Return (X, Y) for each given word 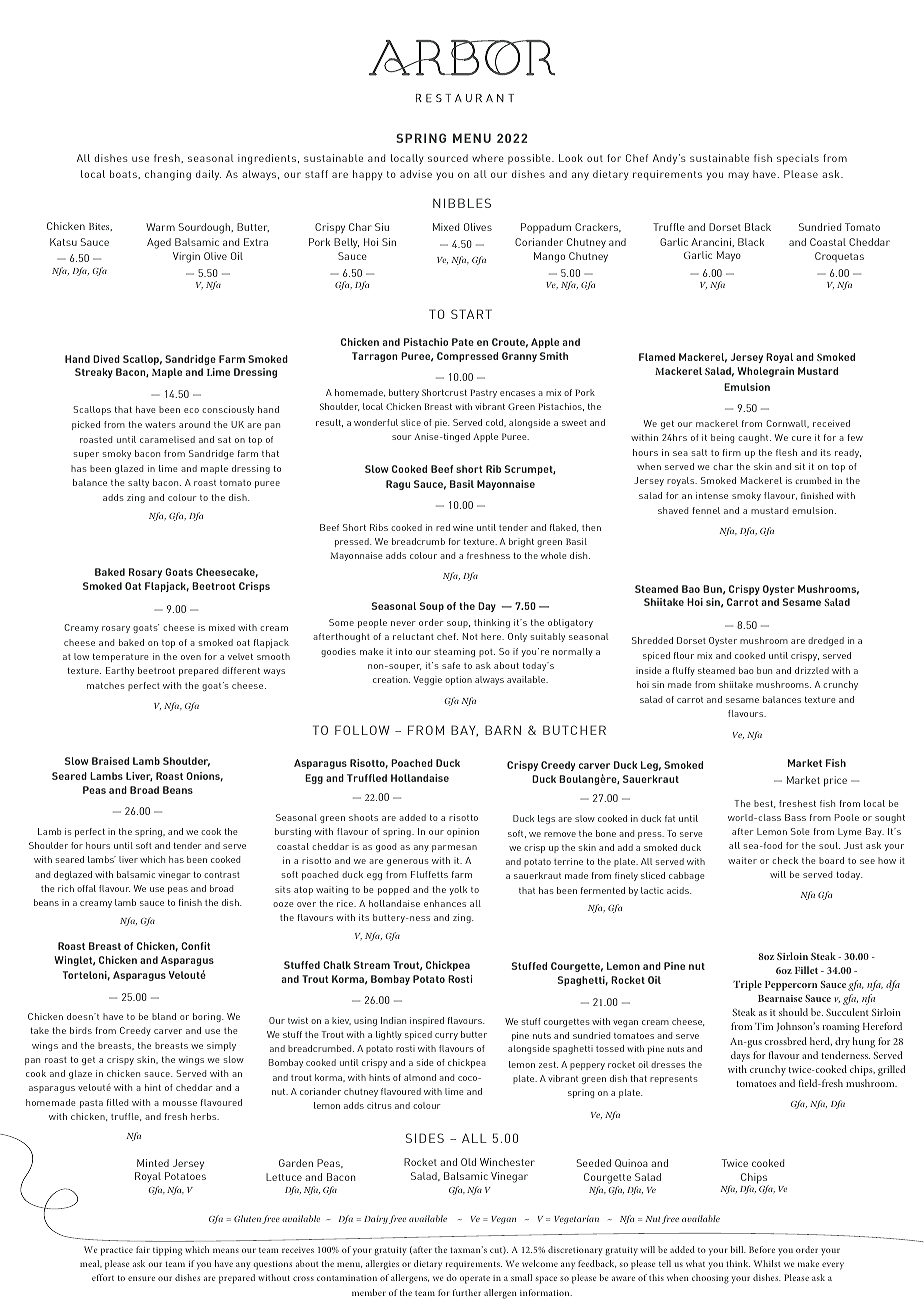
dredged (826, 641)
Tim (764, 1026)
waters (160, 425)
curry (446, 1036)
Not (470, 636)
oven (191, 657)
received (831, 423)
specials (798, 159)
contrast (222, 875)
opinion (463, 832)
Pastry (483, 393)
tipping (167, 1251)
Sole (800, 831)
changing (168, 175)
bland (164, 1016)
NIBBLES (462, 203)
